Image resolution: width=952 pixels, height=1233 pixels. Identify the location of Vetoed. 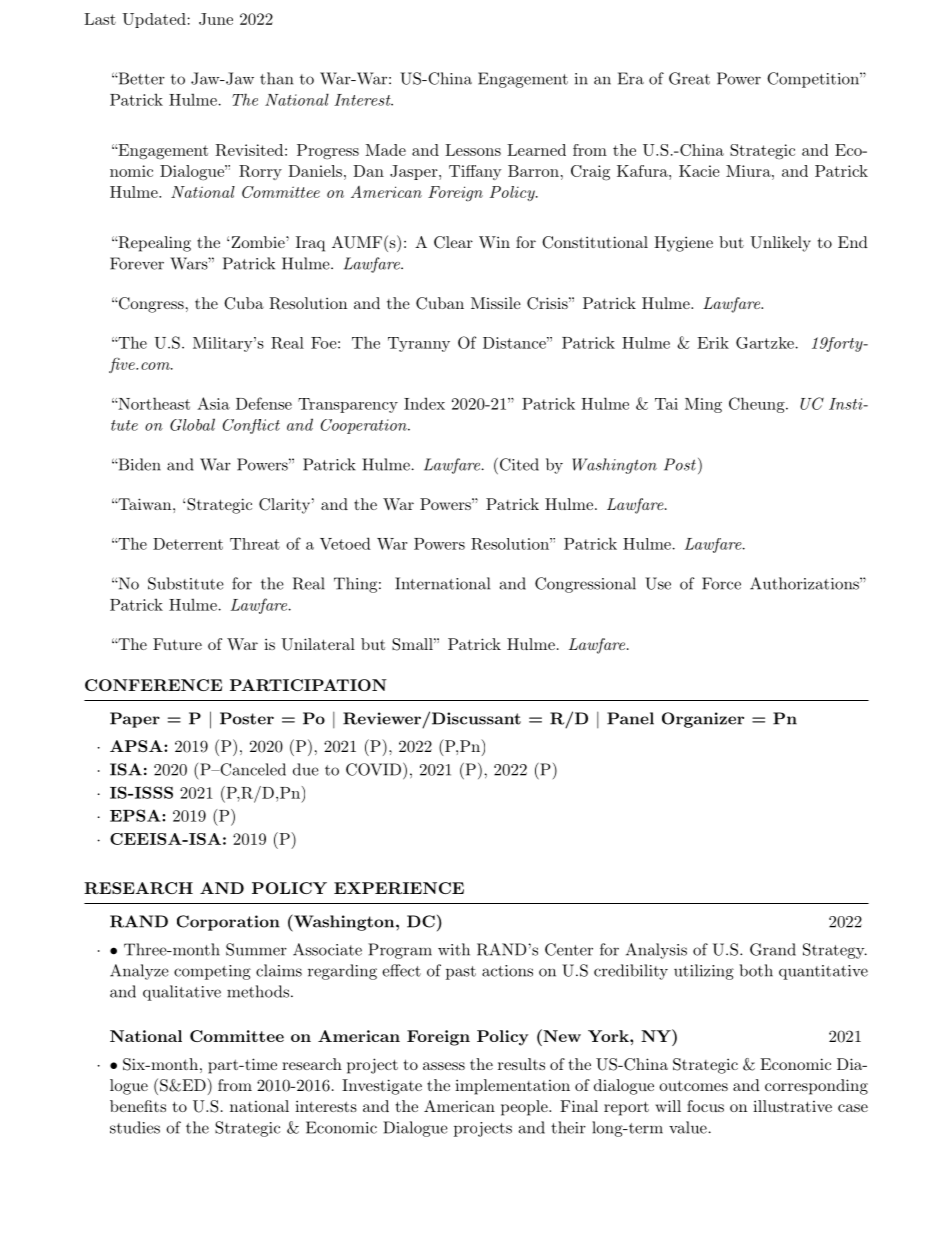
(345, 543).
